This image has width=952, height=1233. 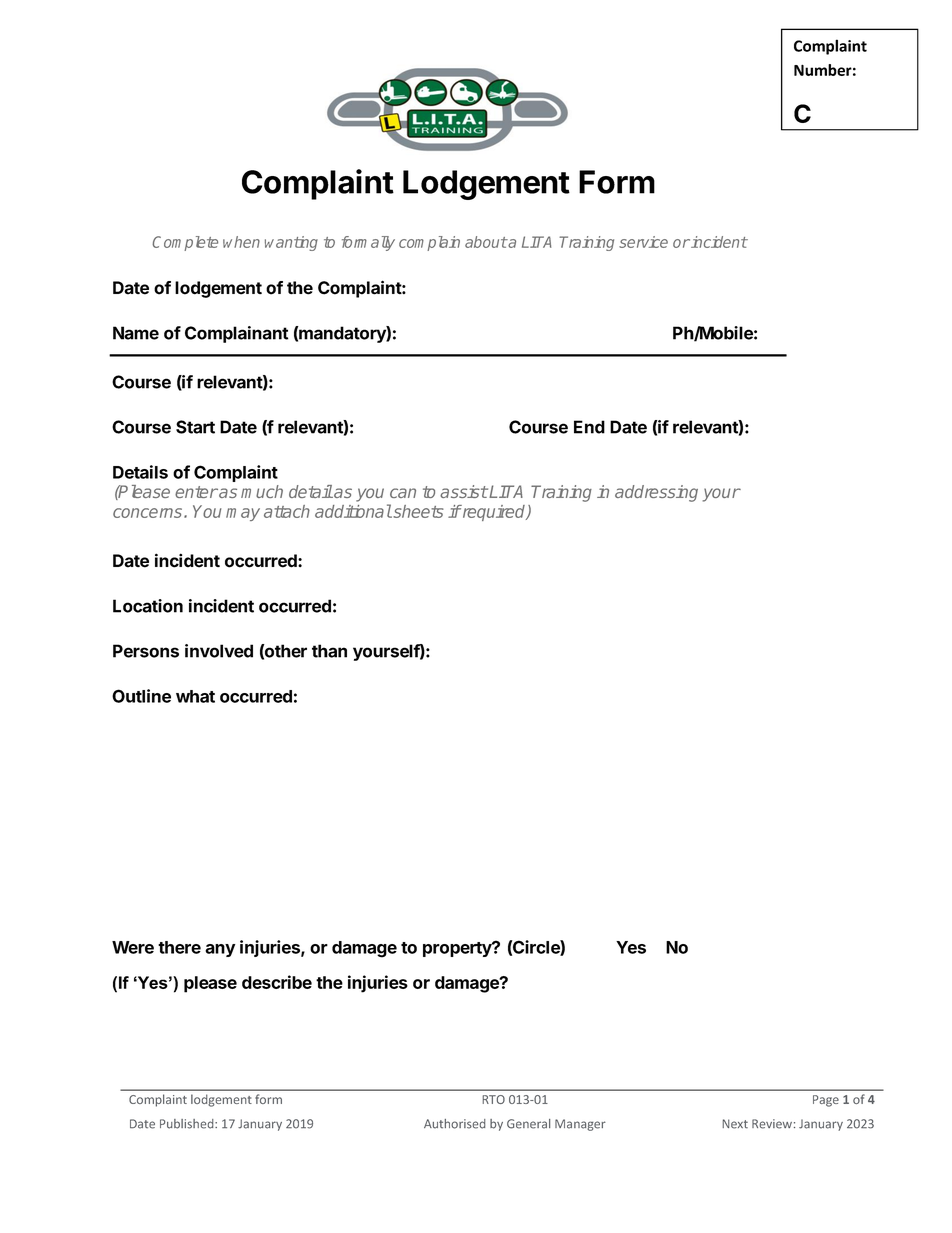 What do you see at coordinates (241, 242) in the image?
I see `when` at bounding box center [241, 242].
